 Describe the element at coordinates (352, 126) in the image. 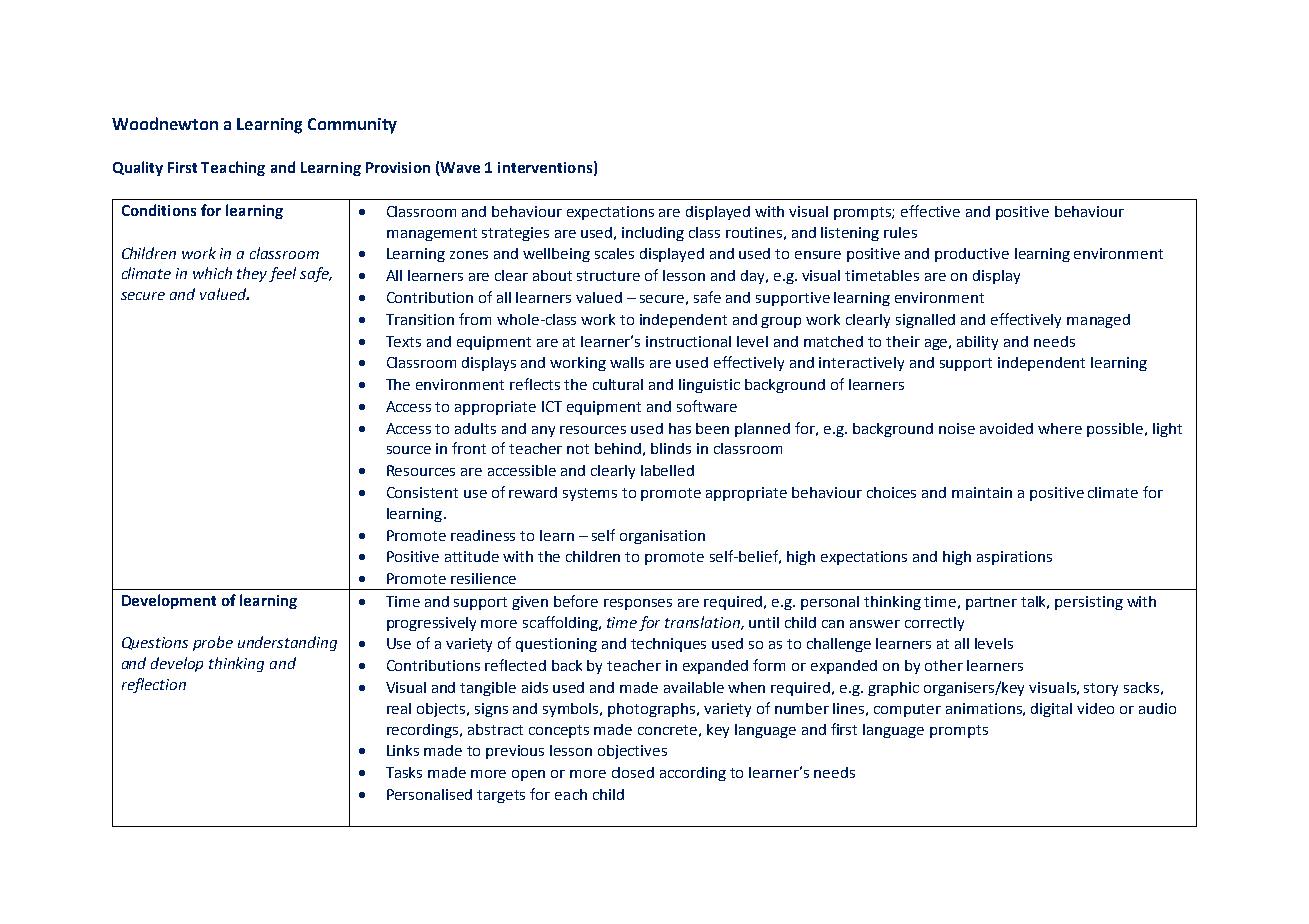

I see `Community` at that location.
